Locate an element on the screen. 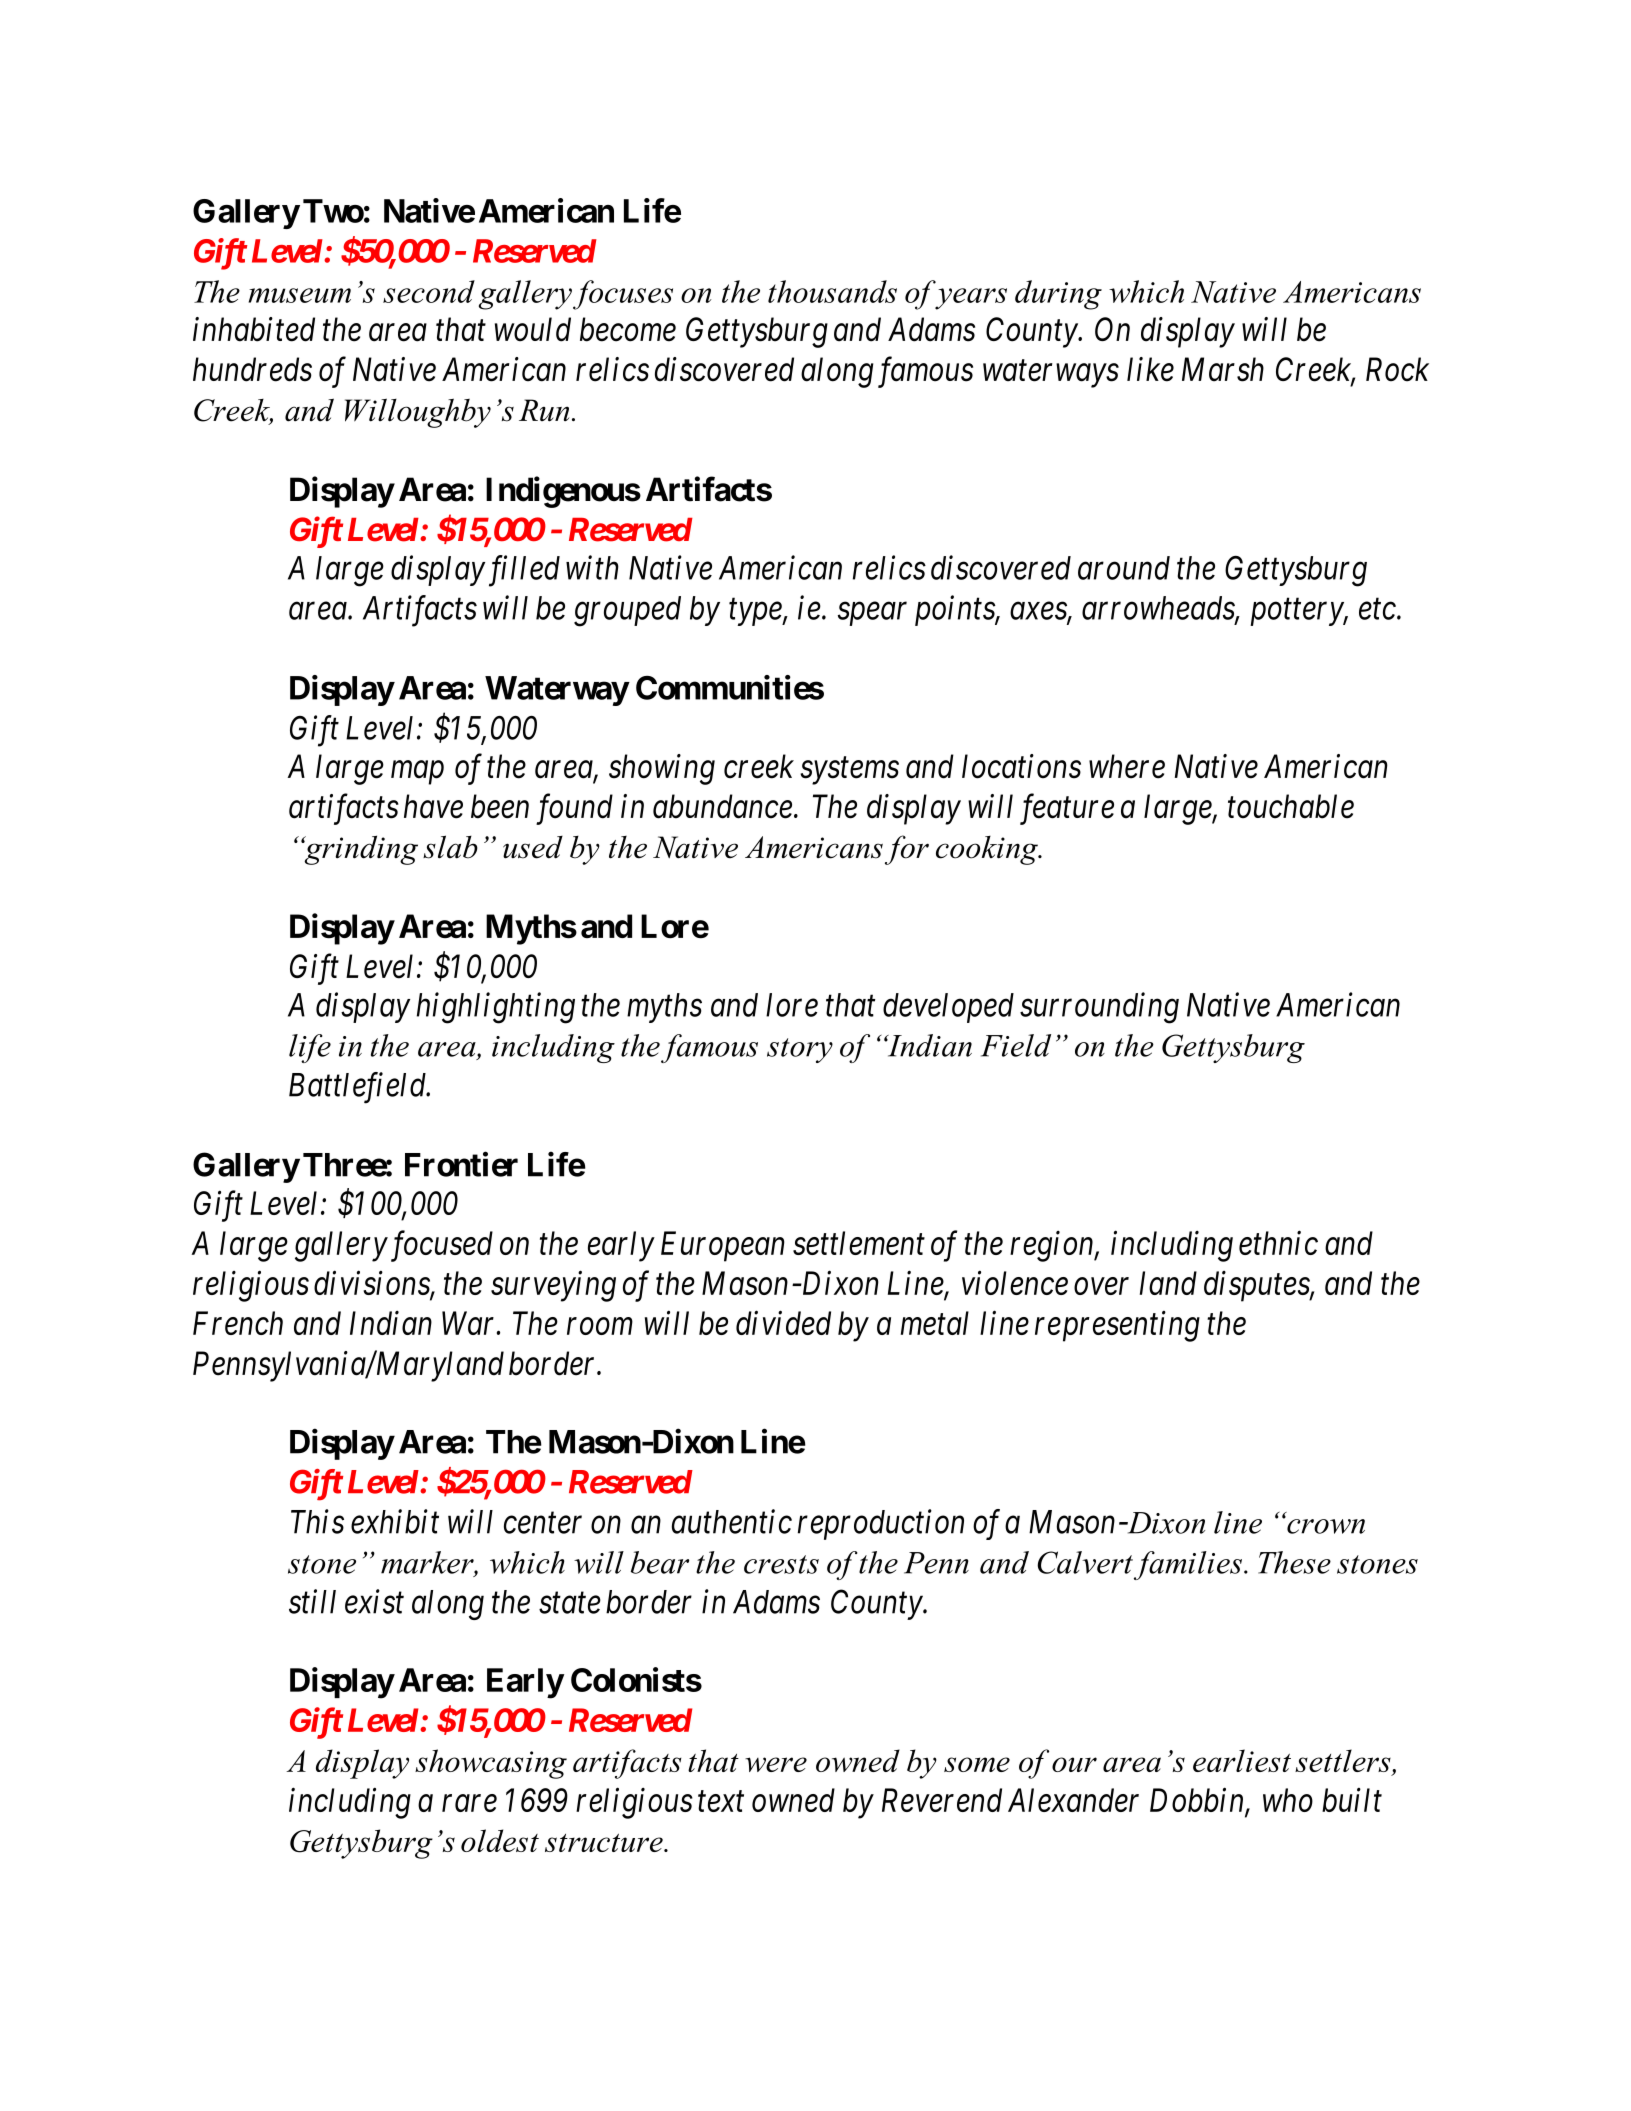  map is located at coordinates (417, 773).
